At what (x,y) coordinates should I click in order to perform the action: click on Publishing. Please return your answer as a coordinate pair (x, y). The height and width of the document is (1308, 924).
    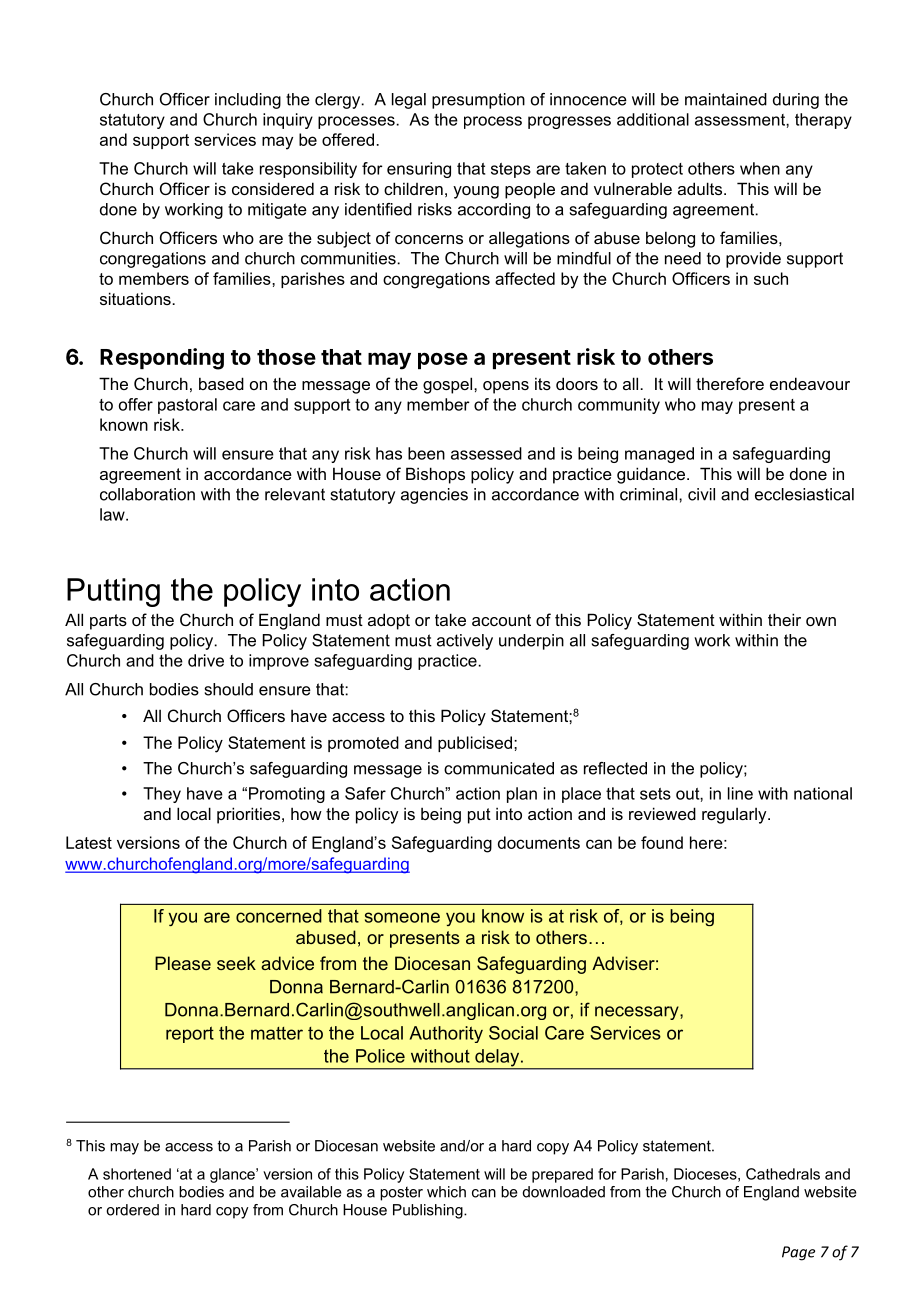
    Looking at the image, I should click on (429, 1211).
